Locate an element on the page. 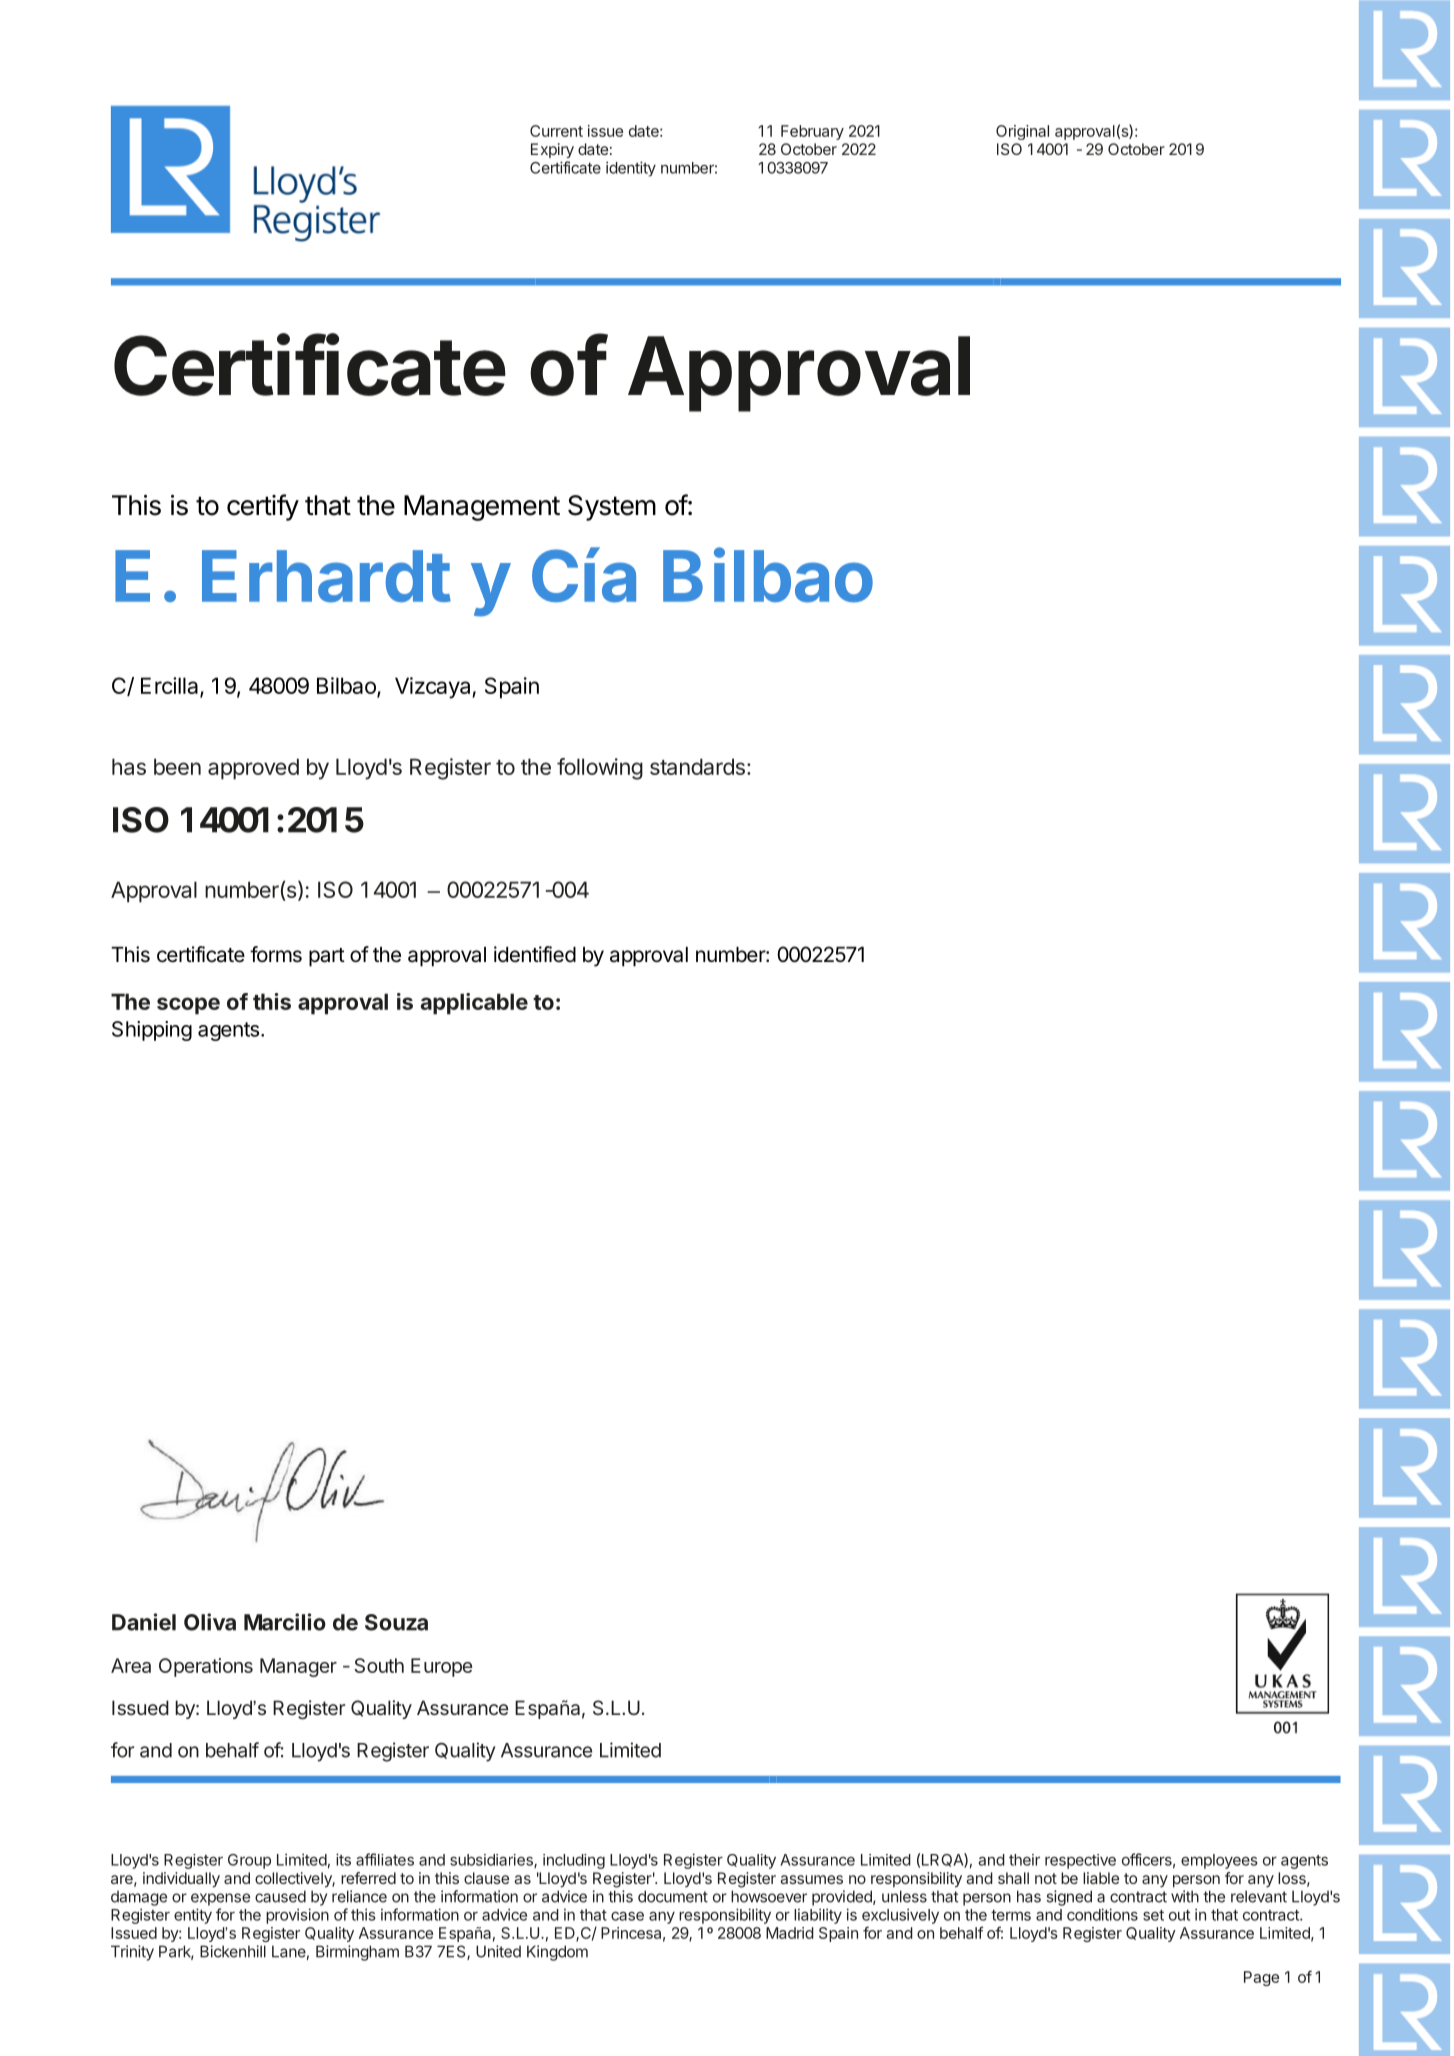  respective is located at coordinates (1080, 1861).
